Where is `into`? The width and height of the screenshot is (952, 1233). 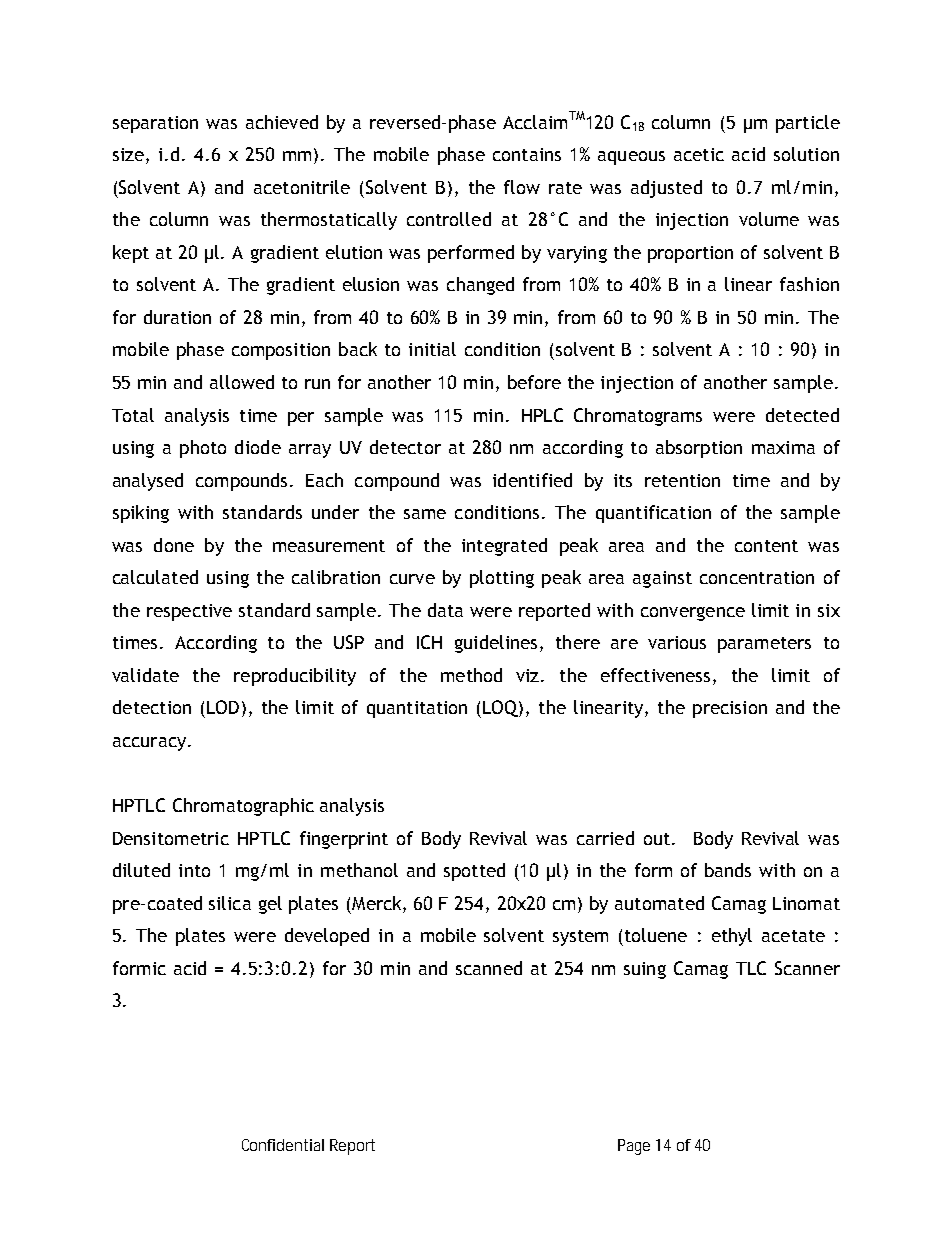
into is located at coordinates (194, 870).
